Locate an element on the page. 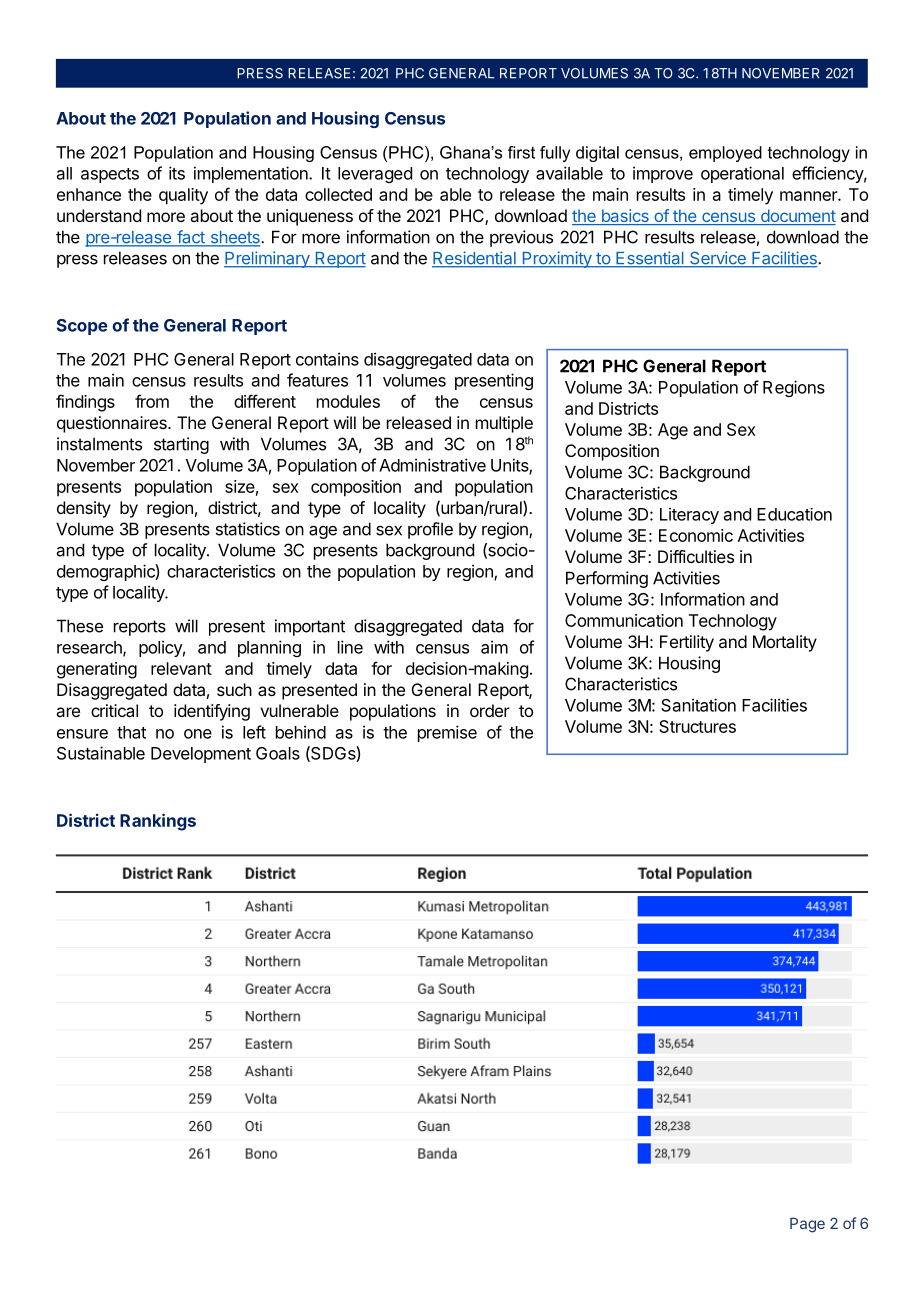 The width and height of the page is (924, 1308). leveraged is located at coordinates (375, 175).
